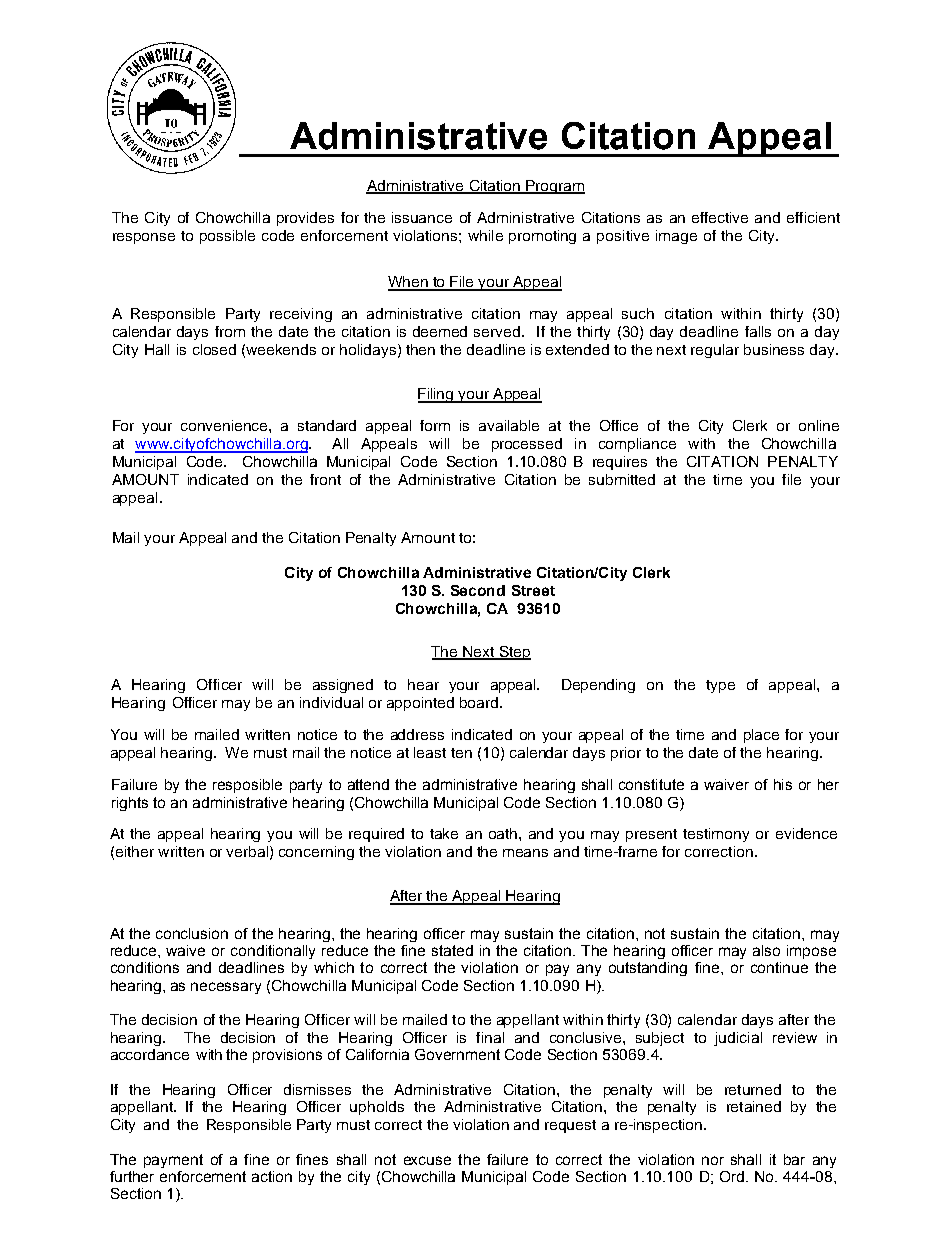 Image resolution: width=952 pixels, height=1233 pixels. Describe the element at coordinates (720, 686) in the image. I see `type` at that location.
